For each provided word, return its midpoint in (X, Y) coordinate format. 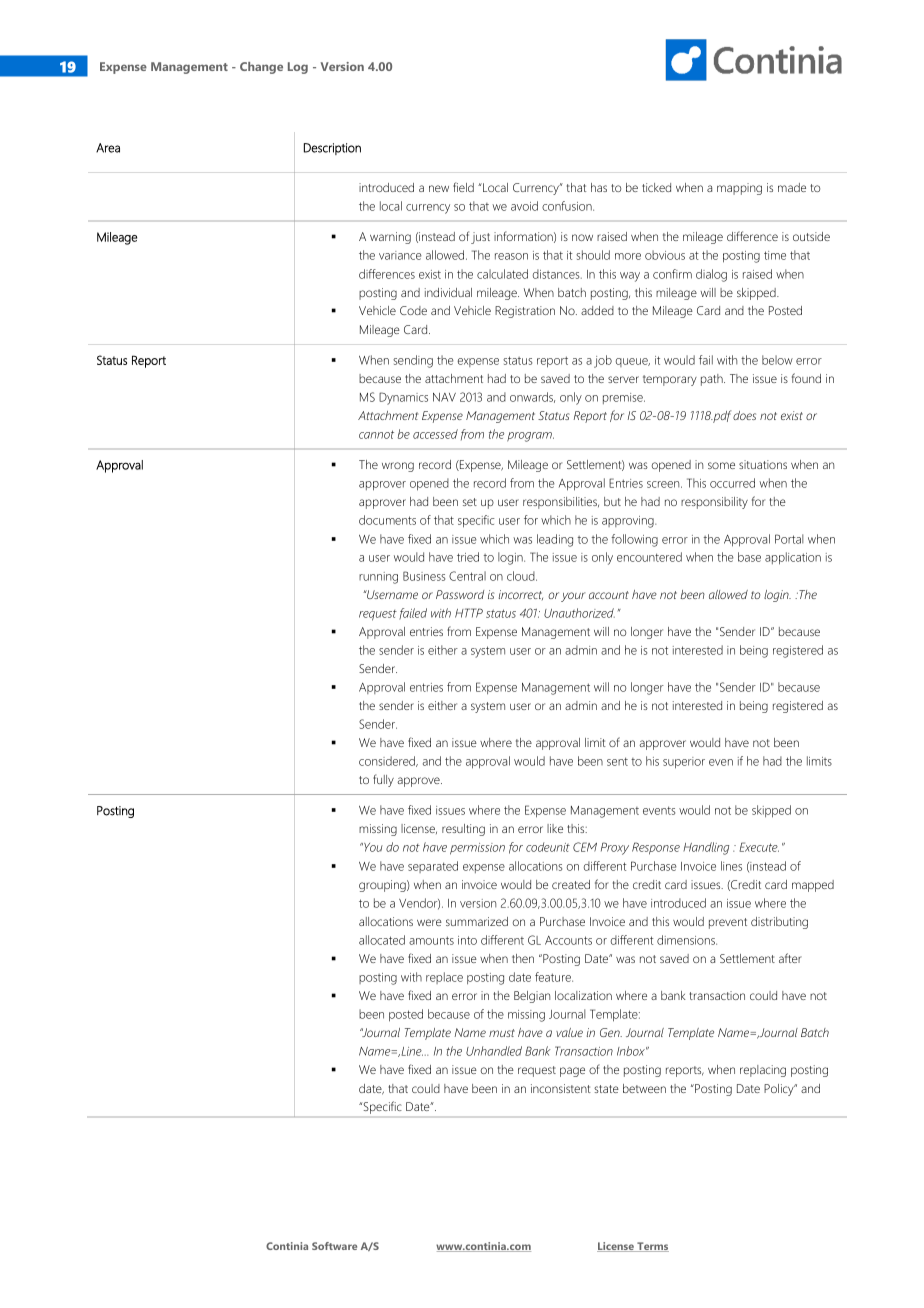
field (463, 187)
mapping (739, 189)
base (749, 557)
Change (261, 68)
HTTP (469, 613)
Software (334, 1246)
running (378, 578)
